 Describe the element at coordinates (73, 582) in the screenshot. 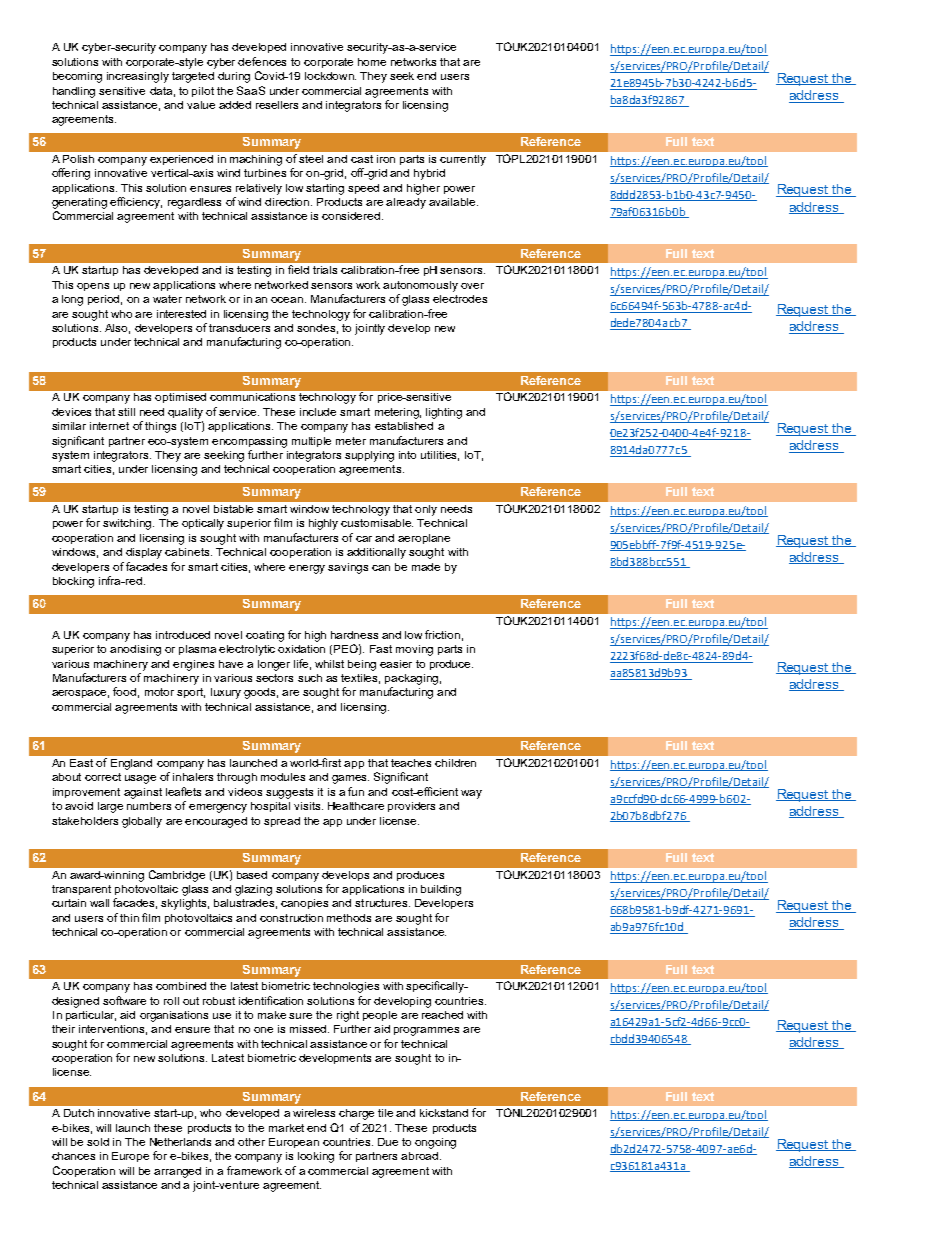

I see `blocking` at that location.
